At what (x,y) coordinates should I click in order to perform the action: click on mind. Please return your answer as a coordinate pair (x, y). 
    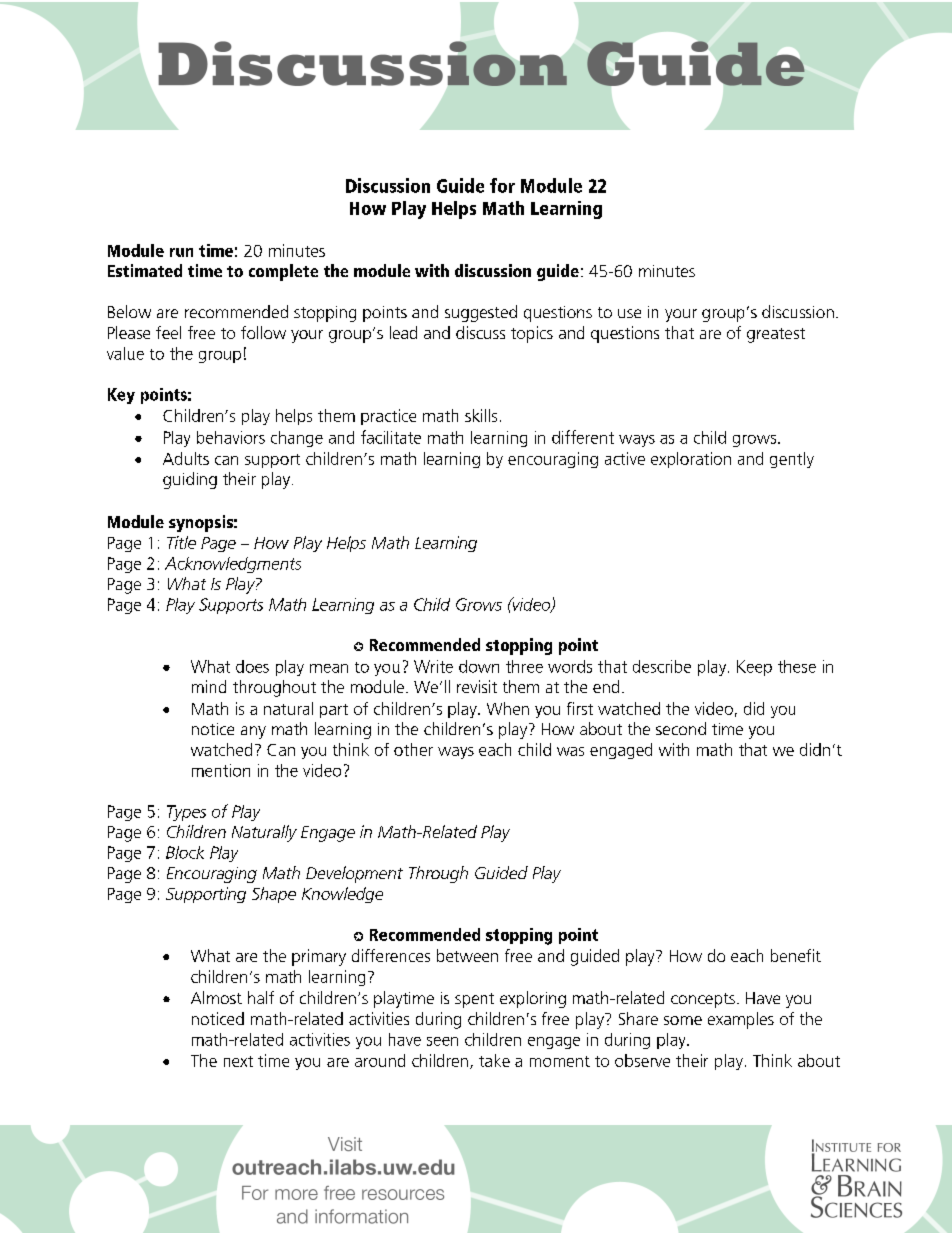
    Looking at the image, I should click on (209, 686).
